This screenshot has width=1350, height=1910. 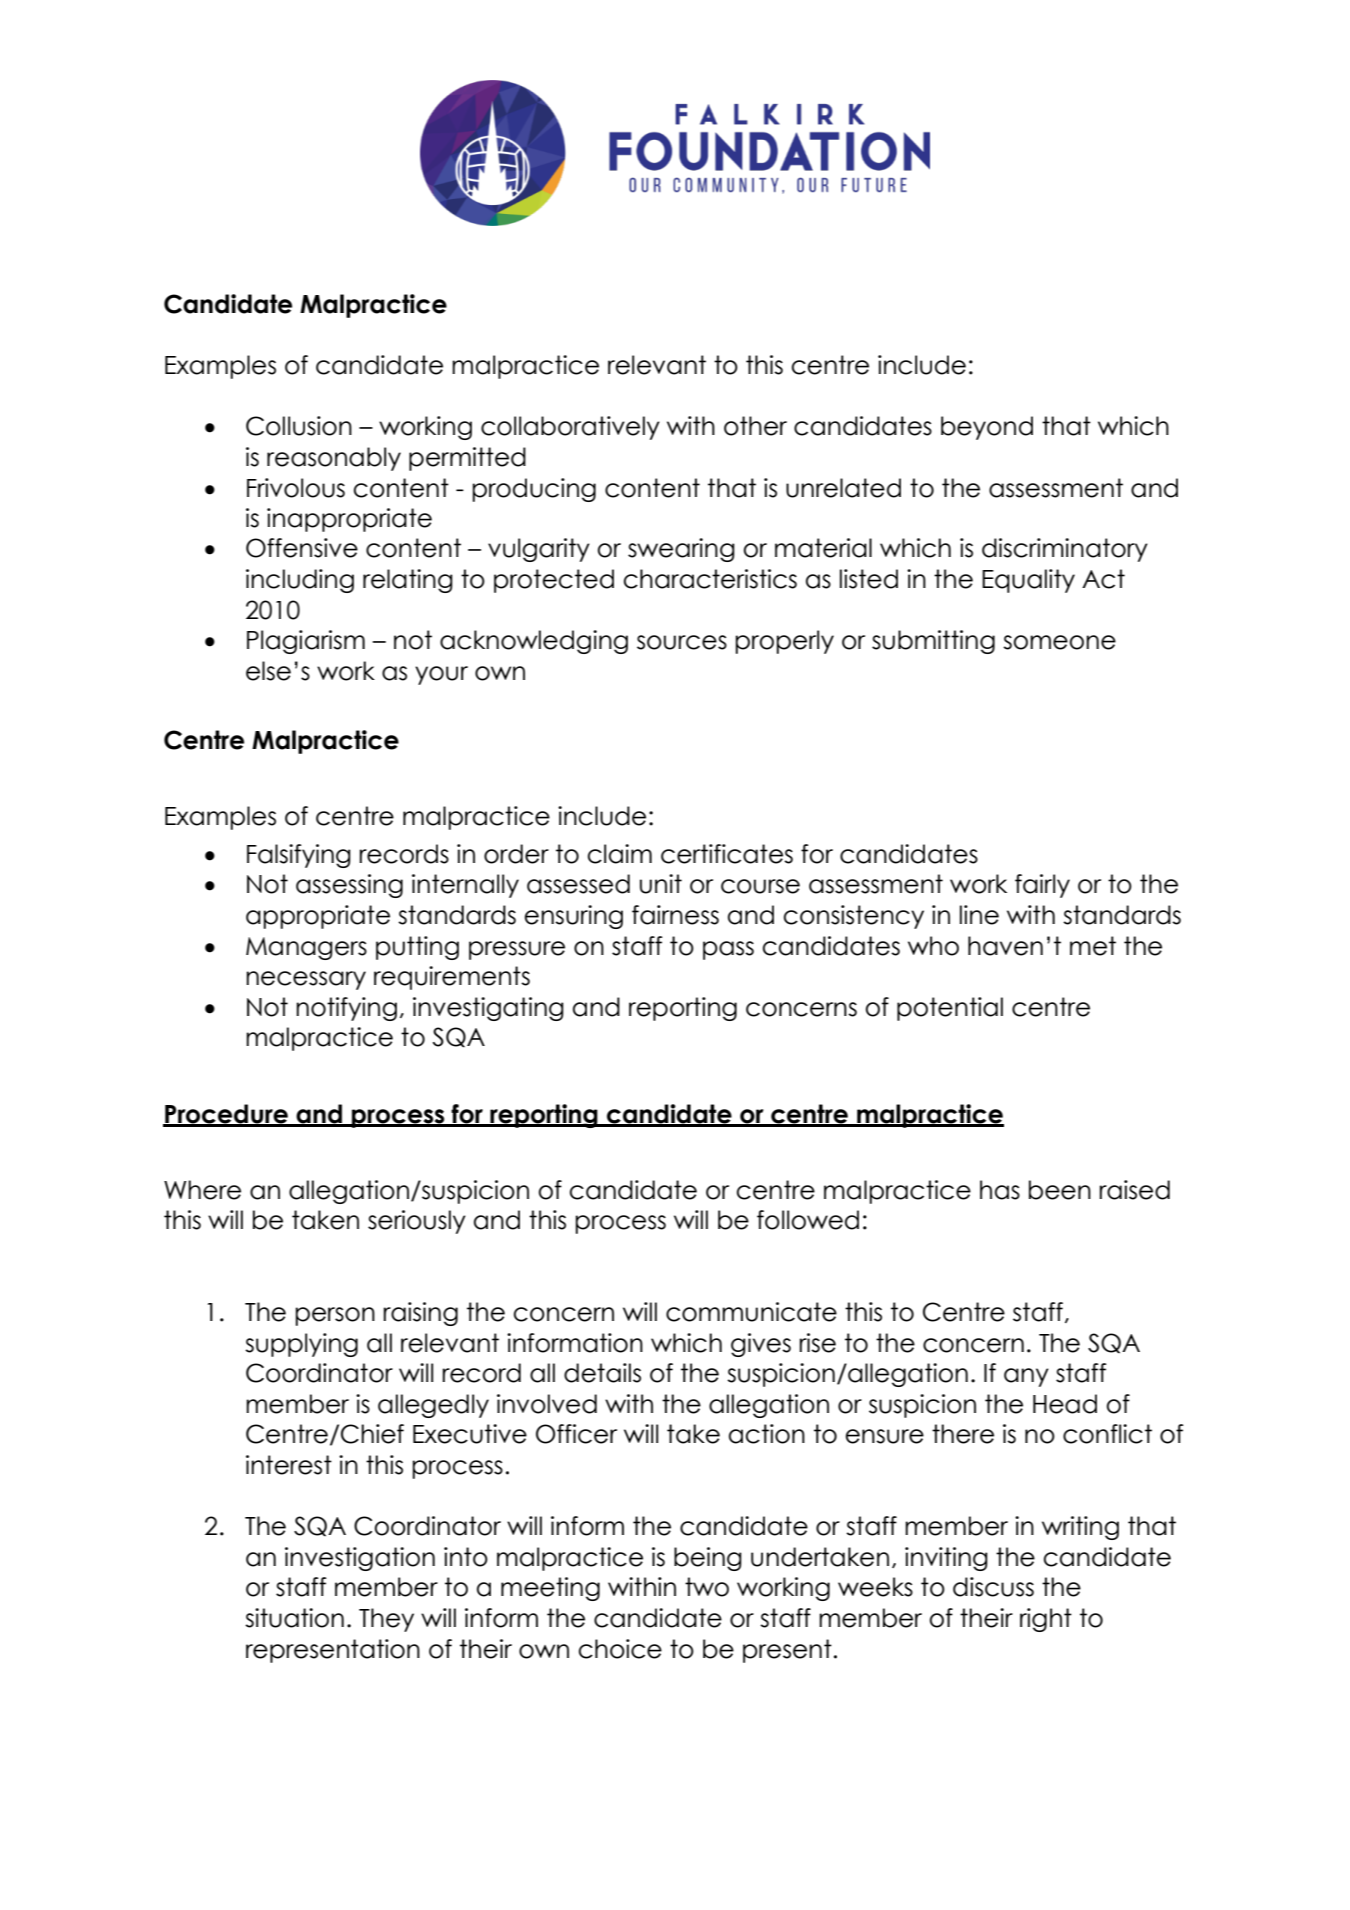 I want to click on reasonably, so click(x=334, y=459).
